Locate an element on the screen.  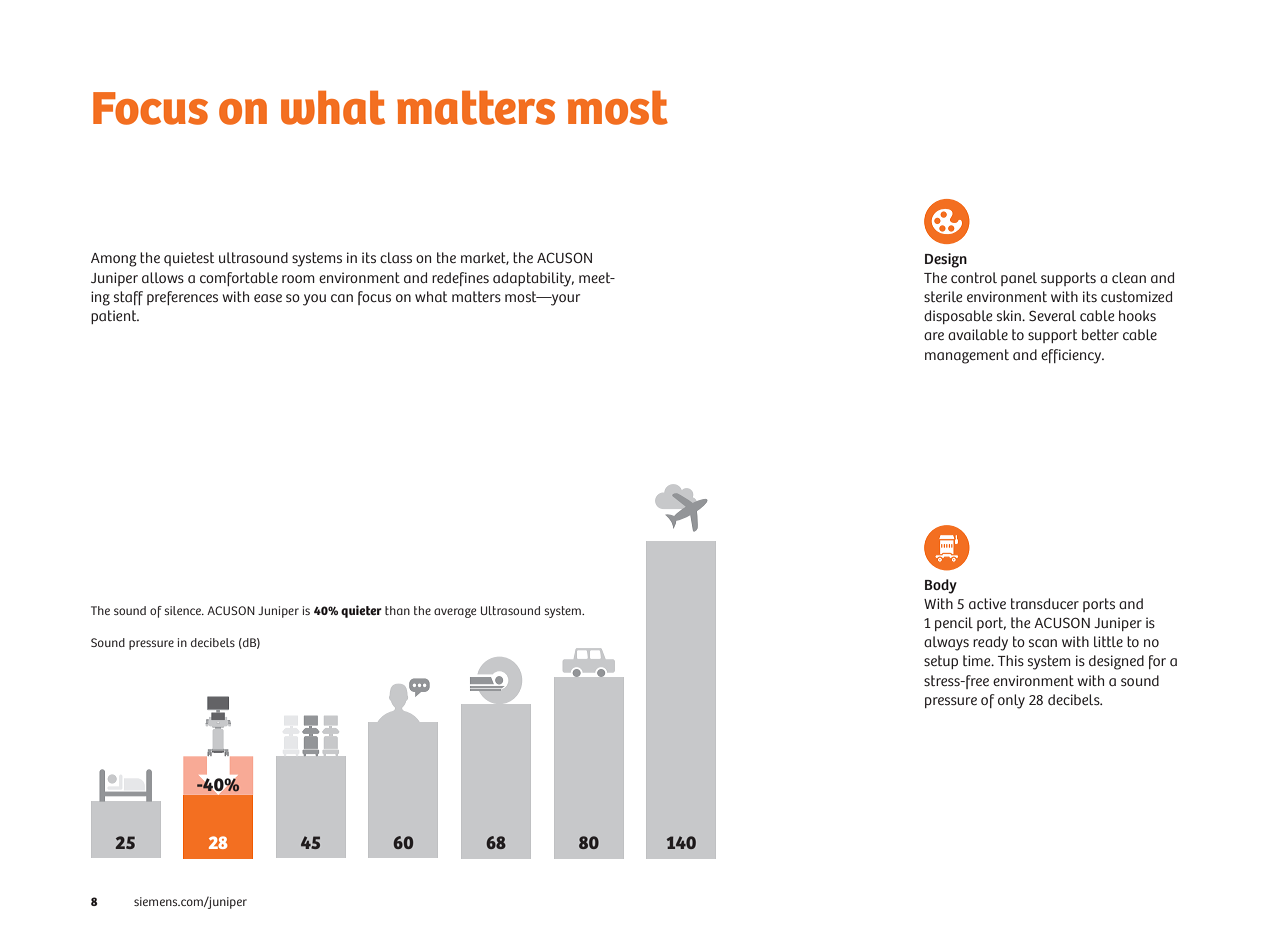
panel is located at coordinates (1019, 279).
